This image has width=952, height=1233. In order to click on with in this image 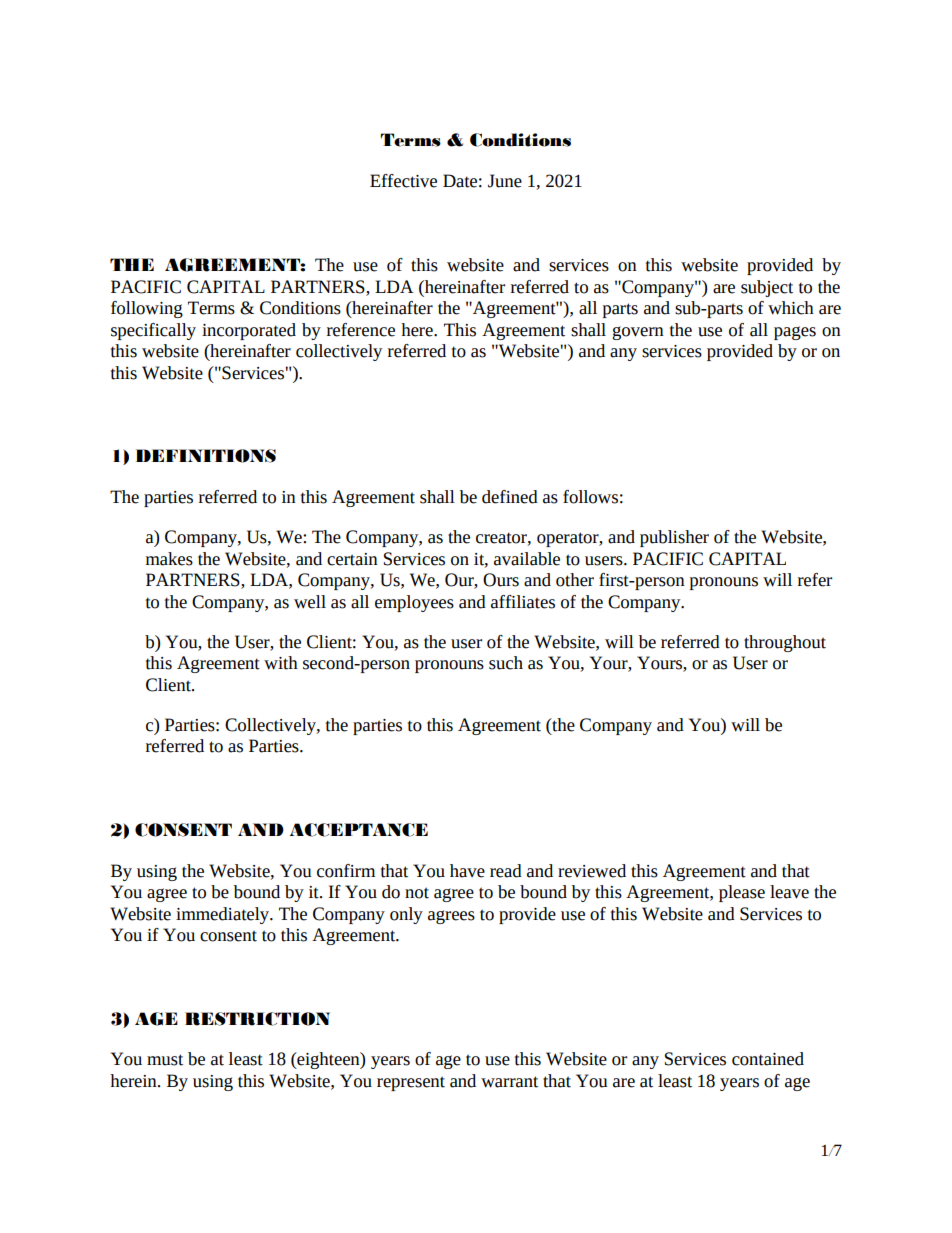, I will do `click(281, 663)`.
